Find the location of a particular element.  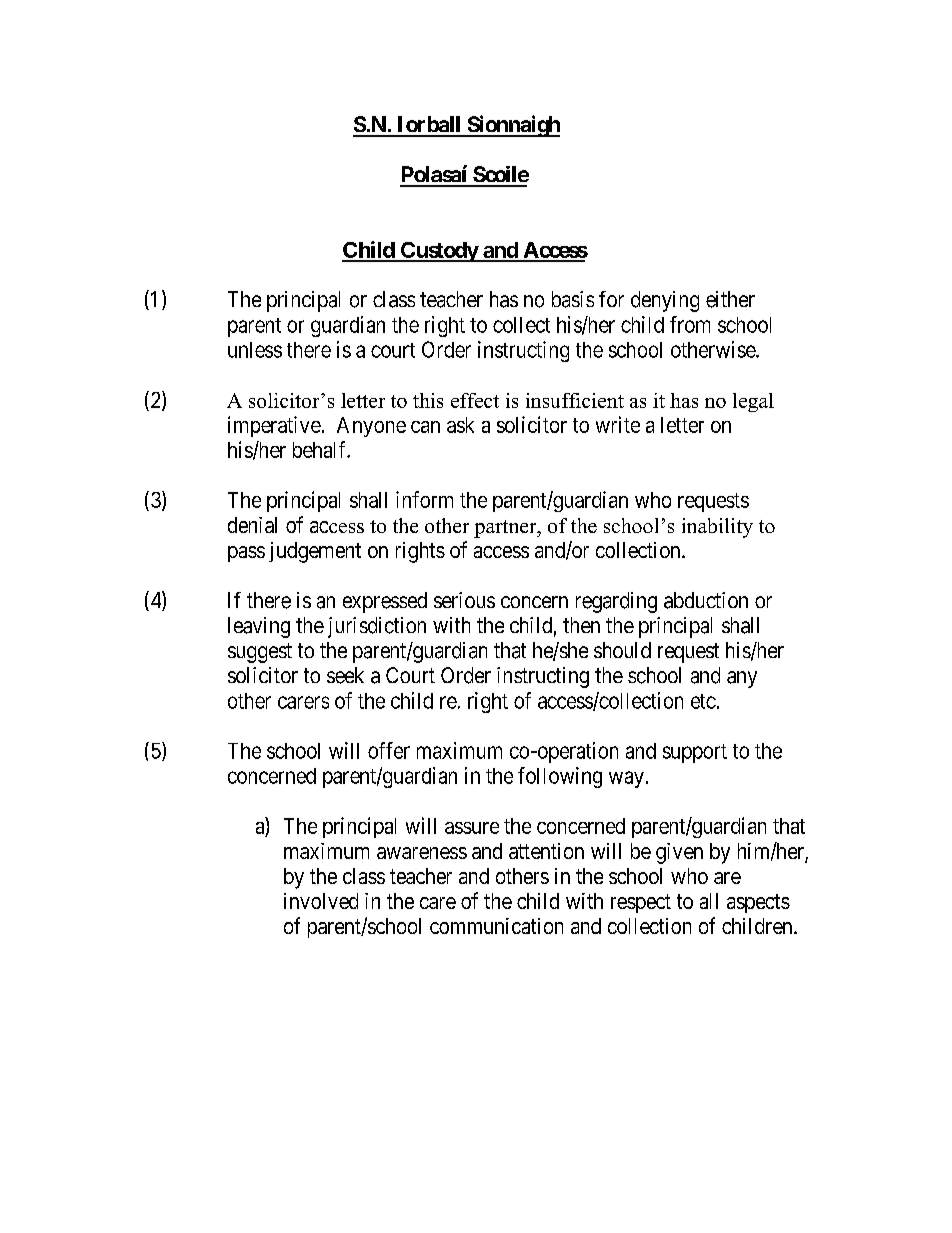

partner is located at coordinates (506, 529).
